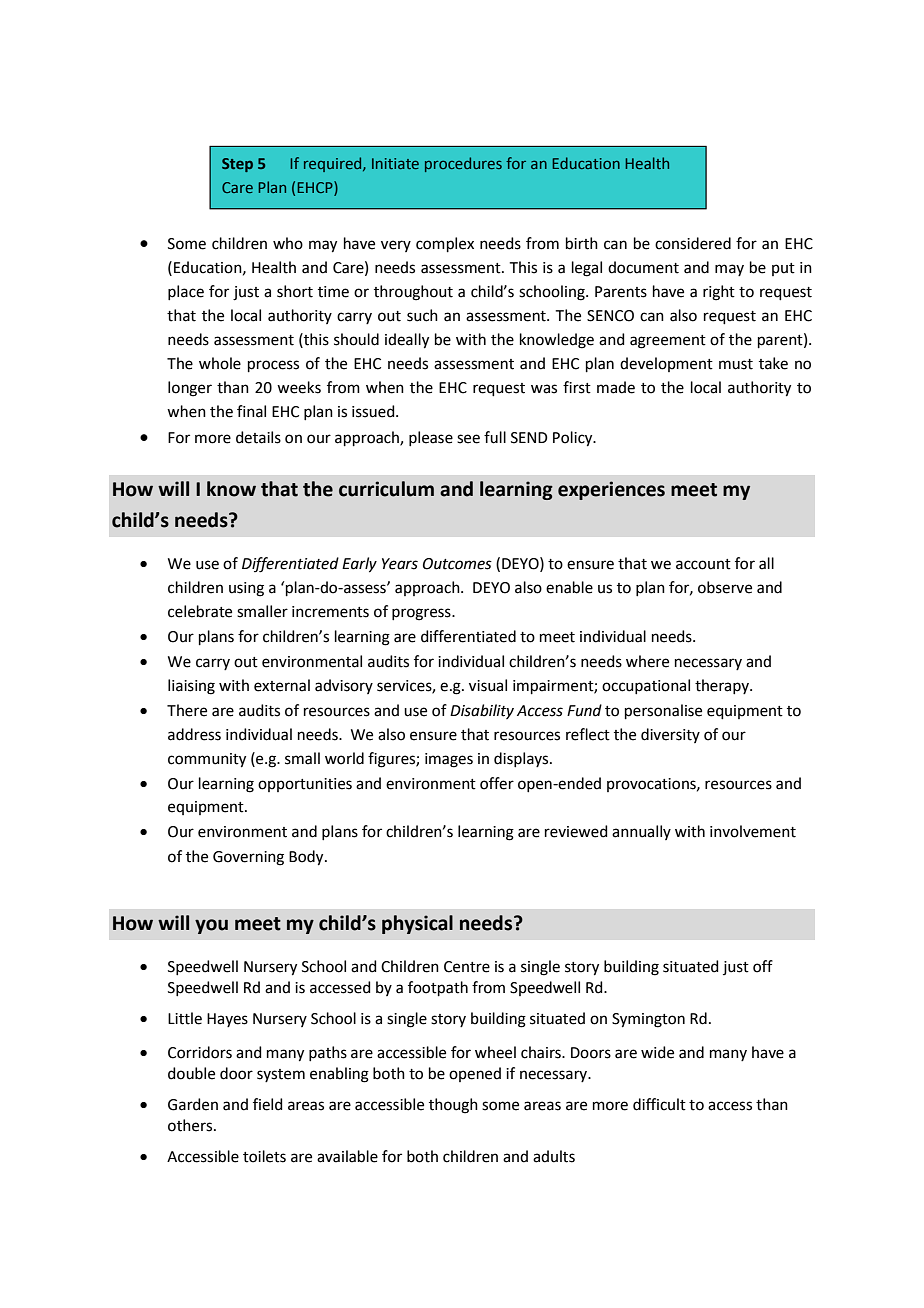 The height and width of the page is (1308, 924). I want to click on procedures, so click(463, 164).
